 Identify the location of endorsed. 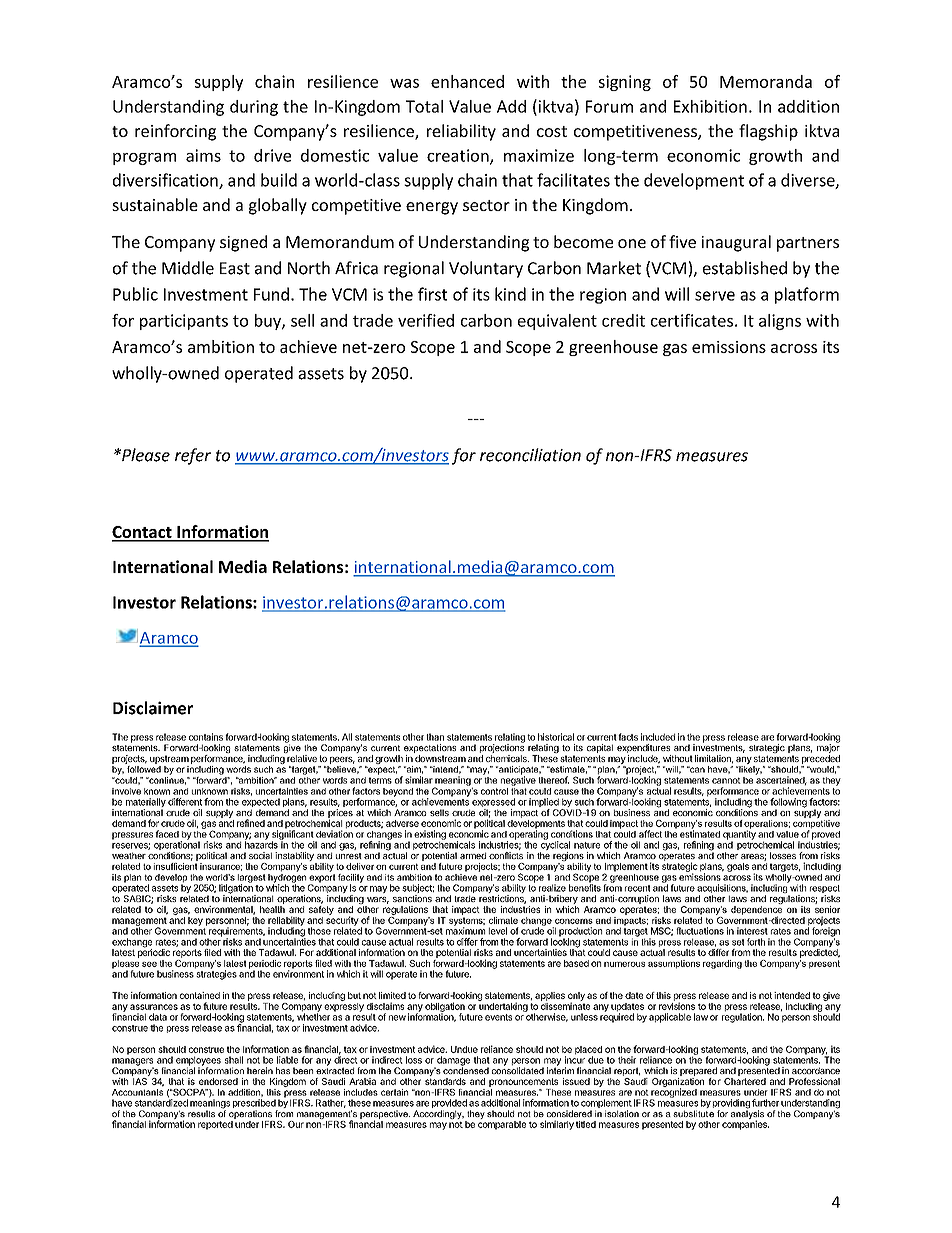
(218, 1081).
